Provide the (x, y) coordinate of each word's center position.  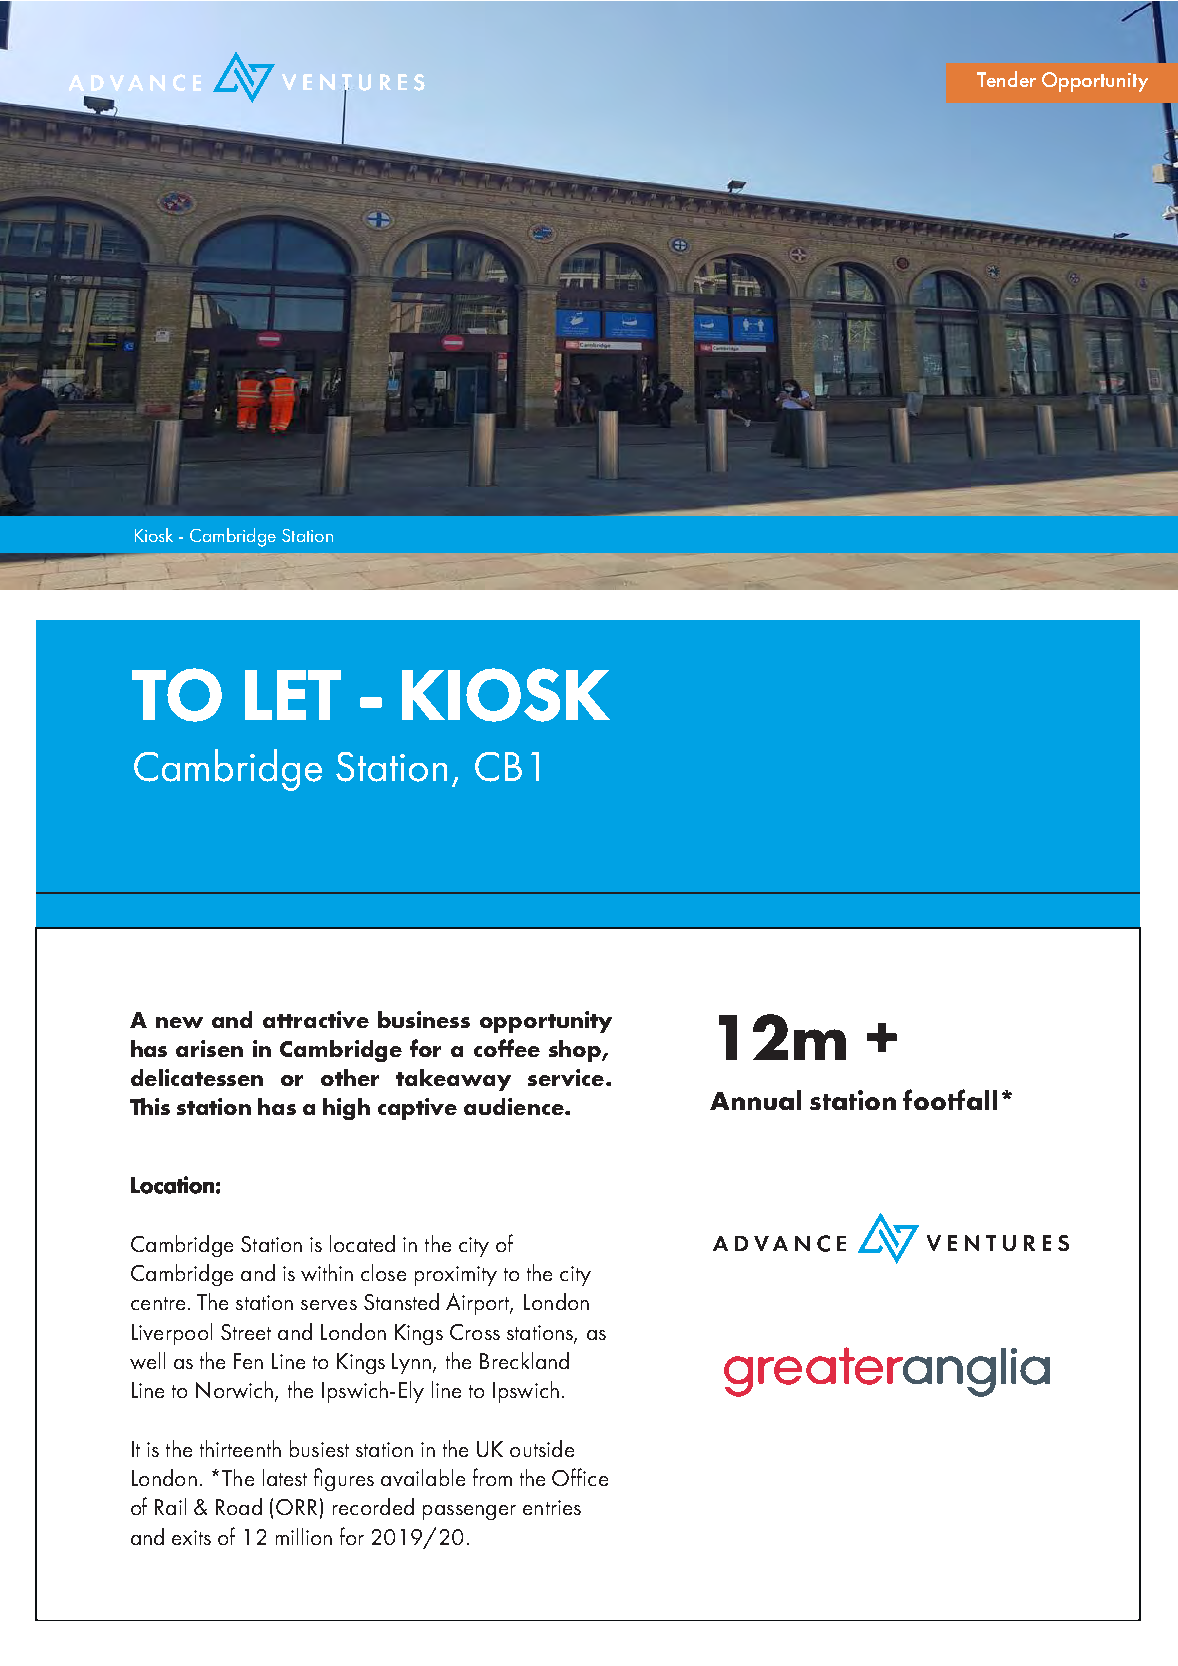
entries (552, 1507)
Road (239, 1506)
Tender (1006, 79)
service (566, 1077)
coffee (507, 1048)
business (424, 1019)
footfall (950, 1099)
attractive (316, 1019)
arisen (209, 1048)
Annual (755, 1100)
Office (580, 1477)
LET (293, 695)
